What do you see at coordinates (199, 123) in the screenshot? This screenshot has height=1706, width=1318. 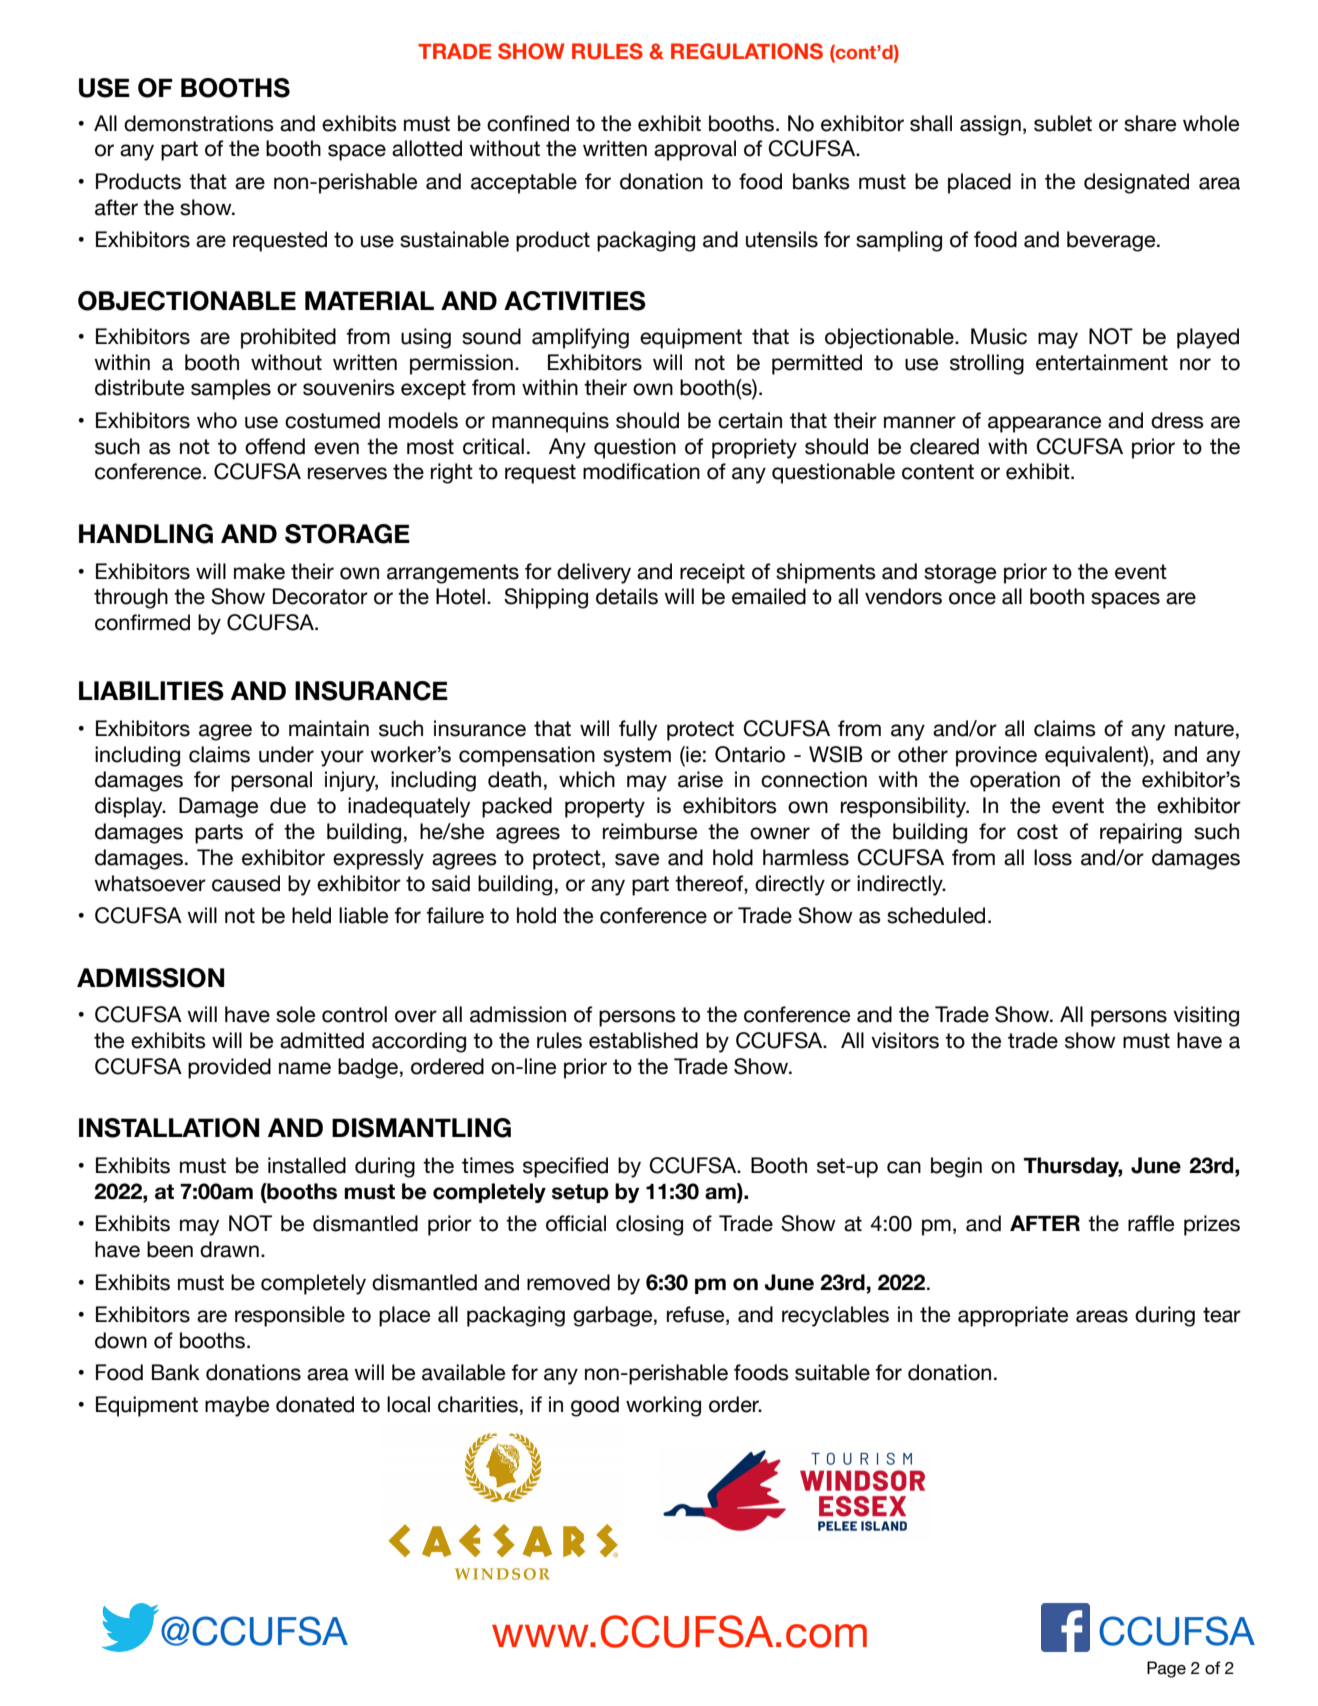 I see `demonstrations` at bounding box center [199, 123].
